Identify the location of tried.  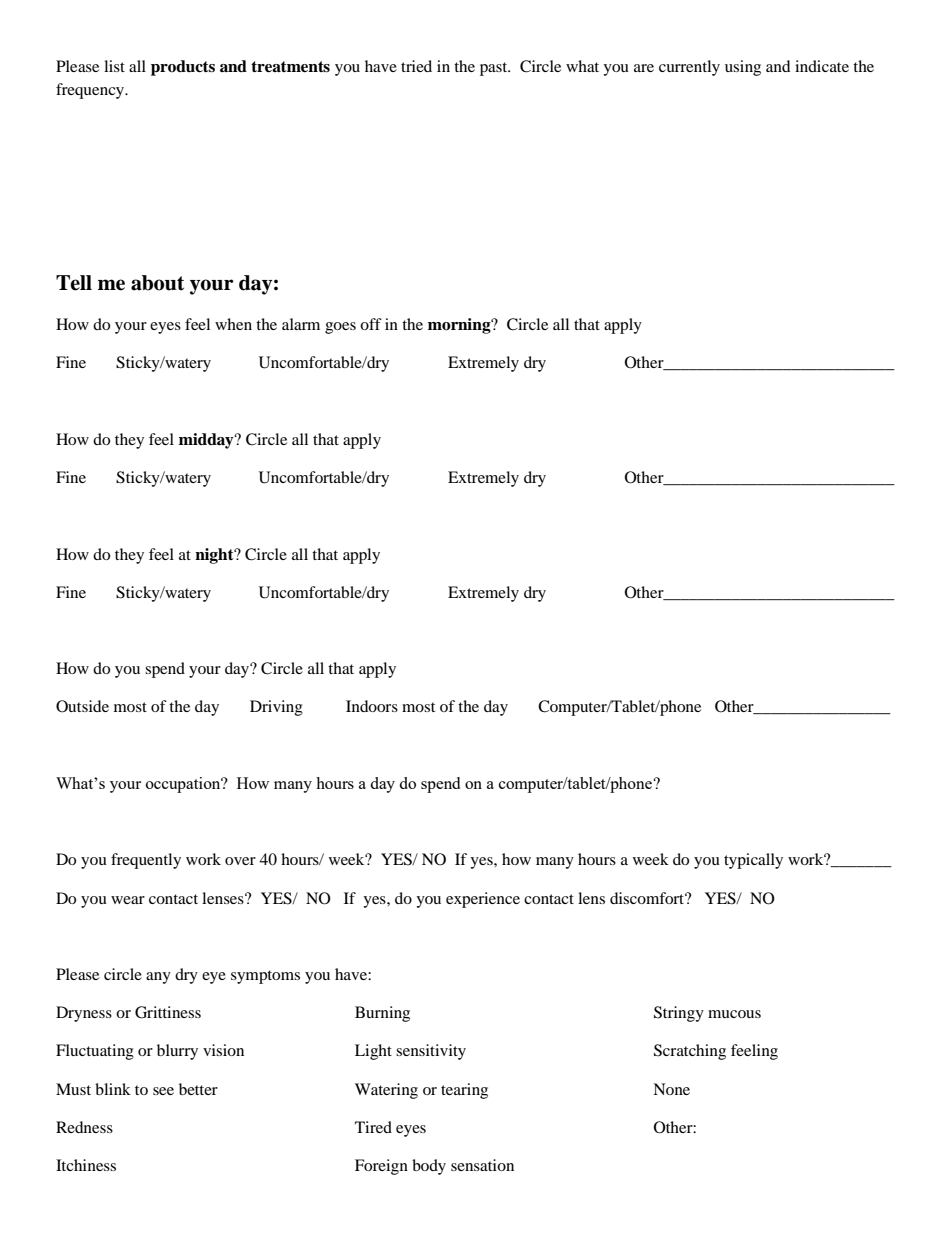
(416, 66).
